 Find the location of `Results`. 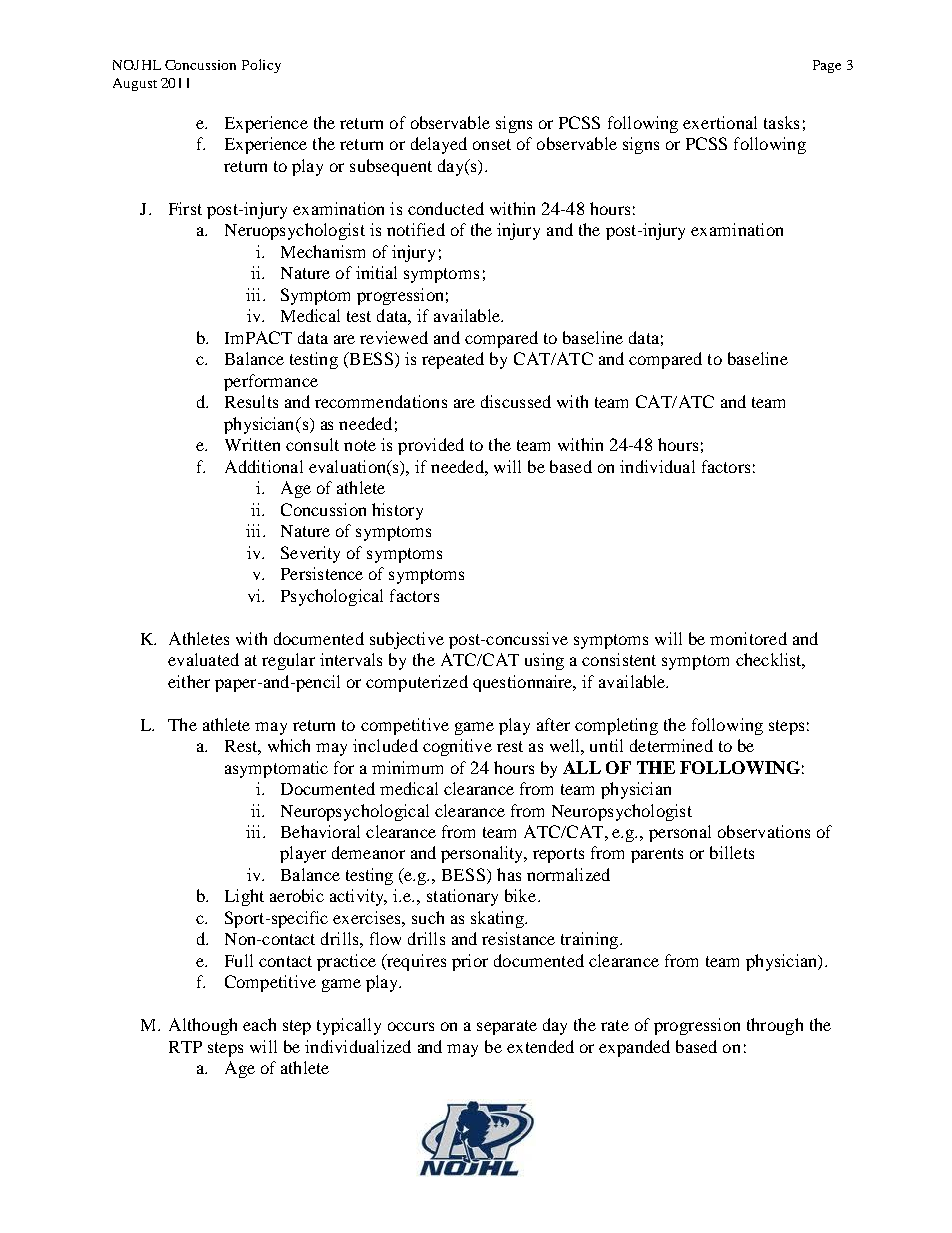

Results is located at coordinates (251, 401).
